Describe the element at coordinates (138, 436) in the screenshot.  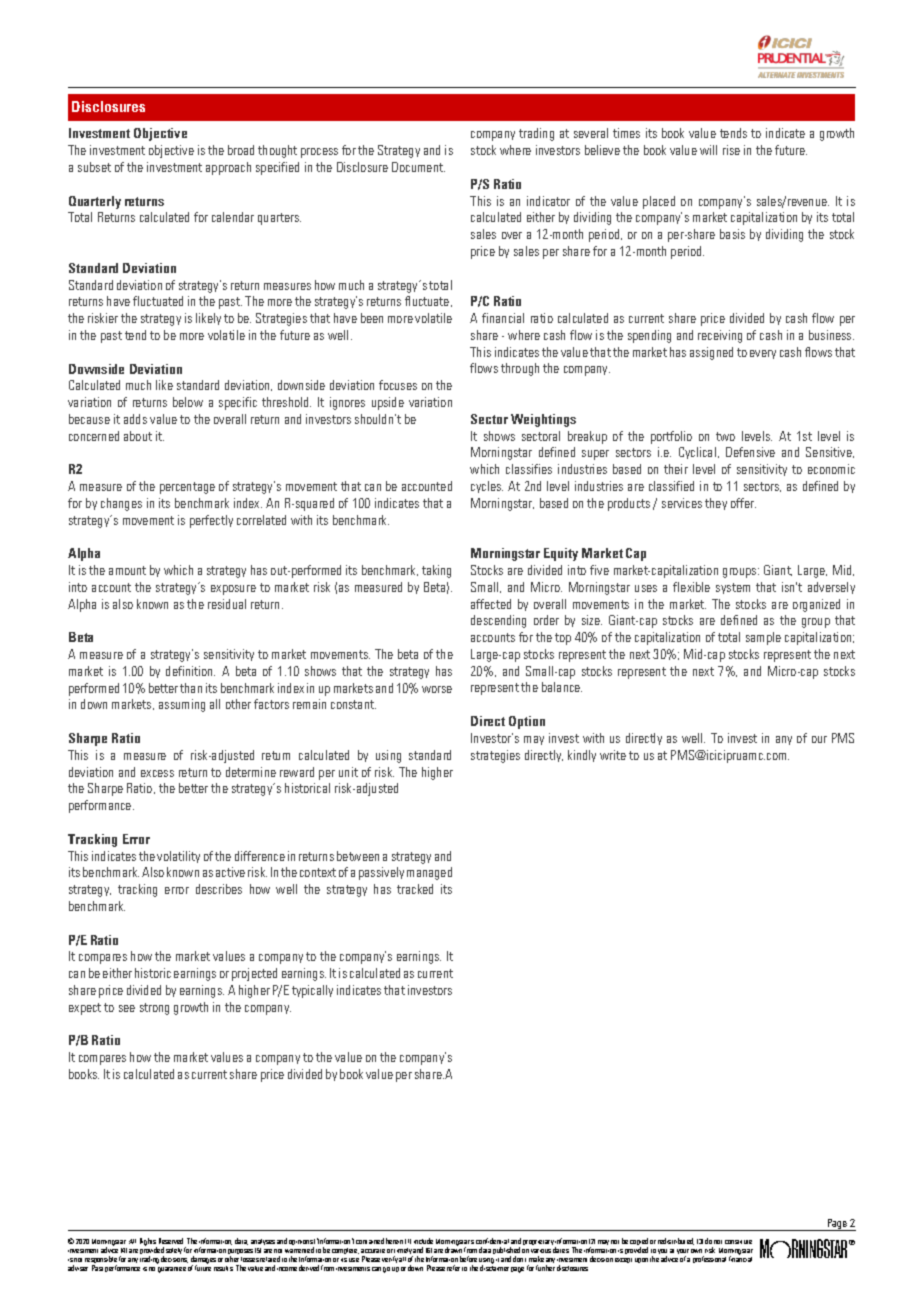
I see `about` at that location.
